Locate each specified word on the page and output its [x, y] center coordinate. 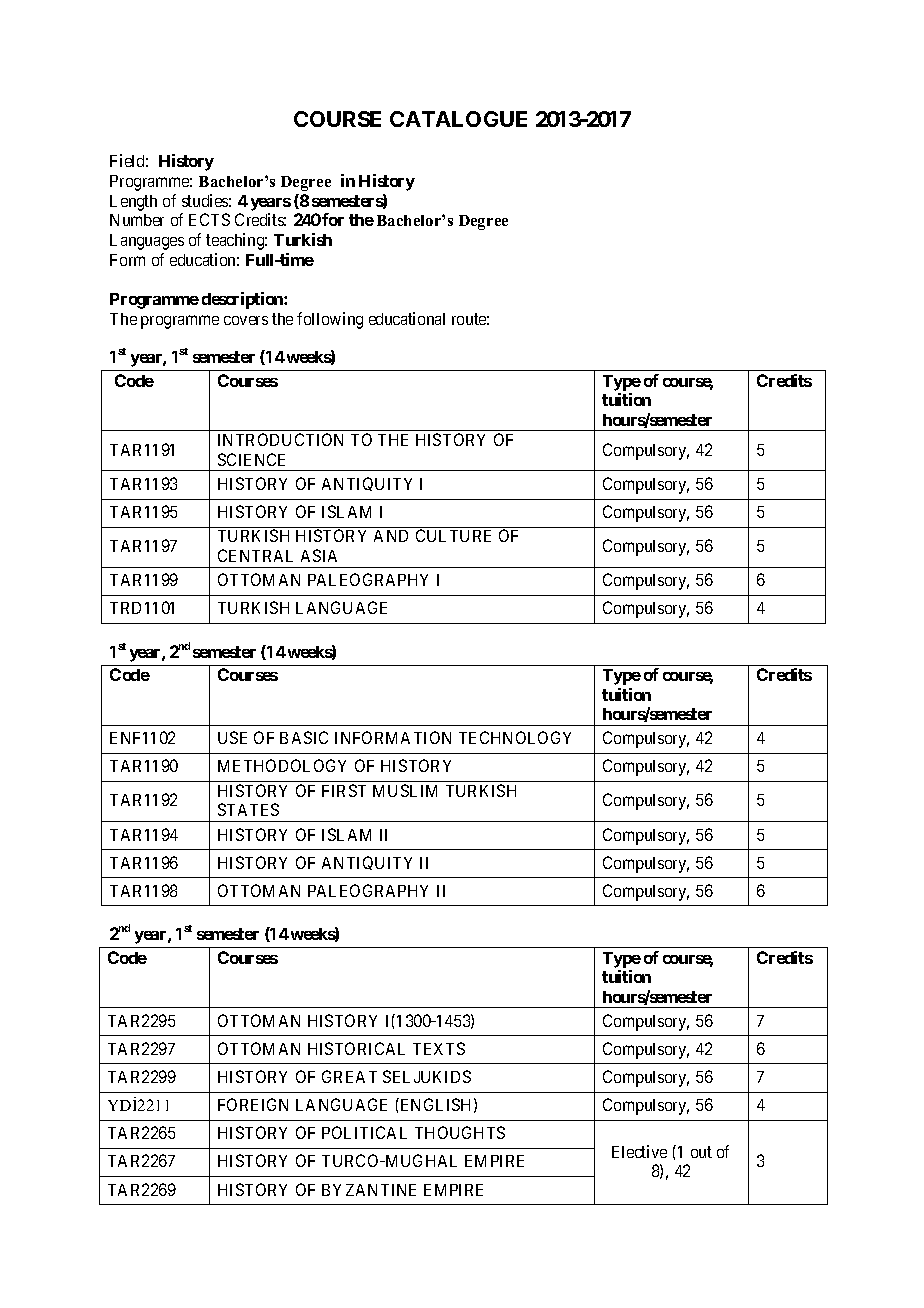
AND [391, 536]
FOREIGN [253, 1104]
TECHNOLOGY [515, 737]
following [330, 320]
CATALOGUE [458, 119]
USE [232, 737]
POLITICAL [364, 1132]
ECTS [209, 219]
